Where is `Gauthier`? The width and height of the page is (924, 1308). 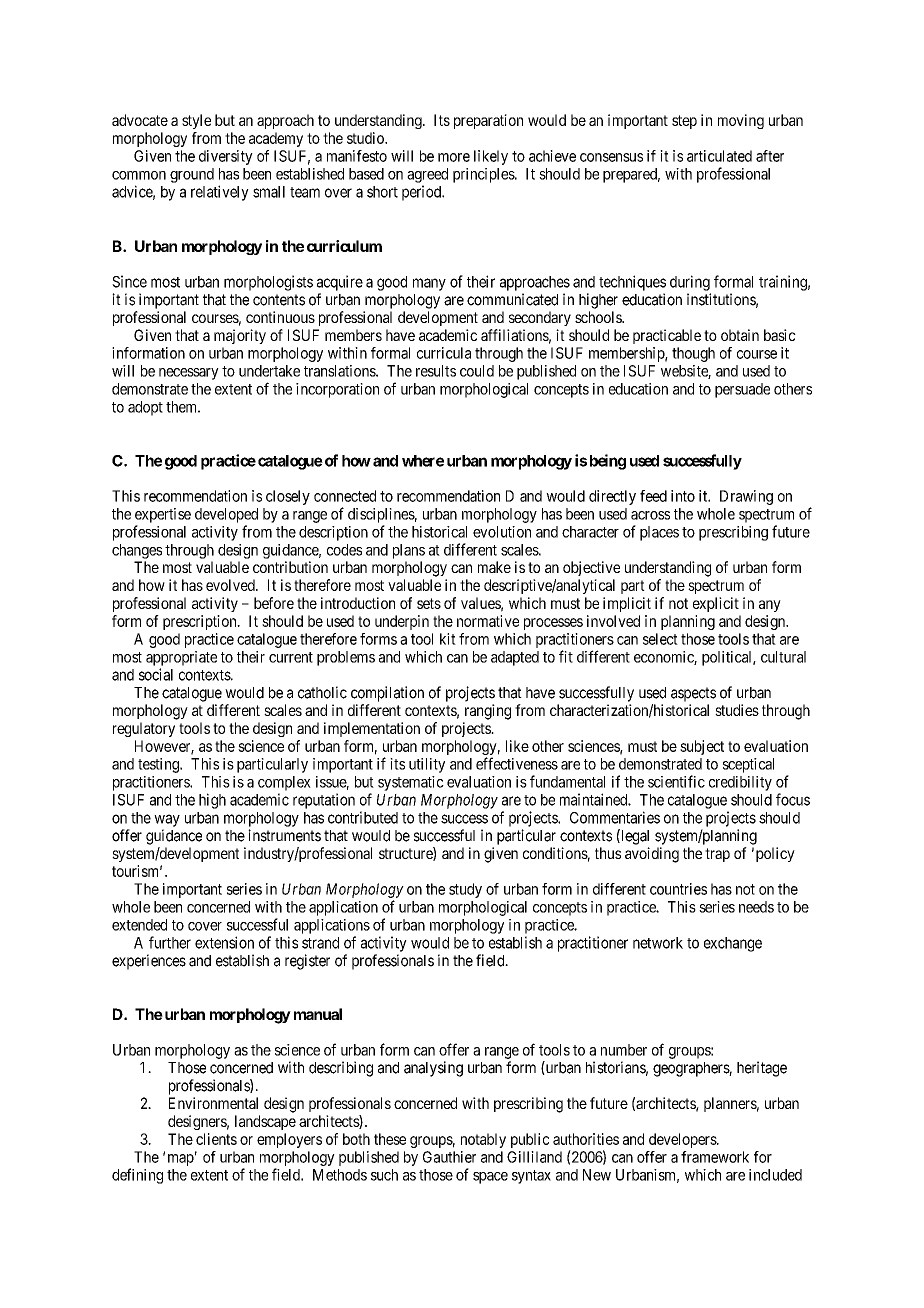 Gauthier is located at coordinates (449, 1157).
